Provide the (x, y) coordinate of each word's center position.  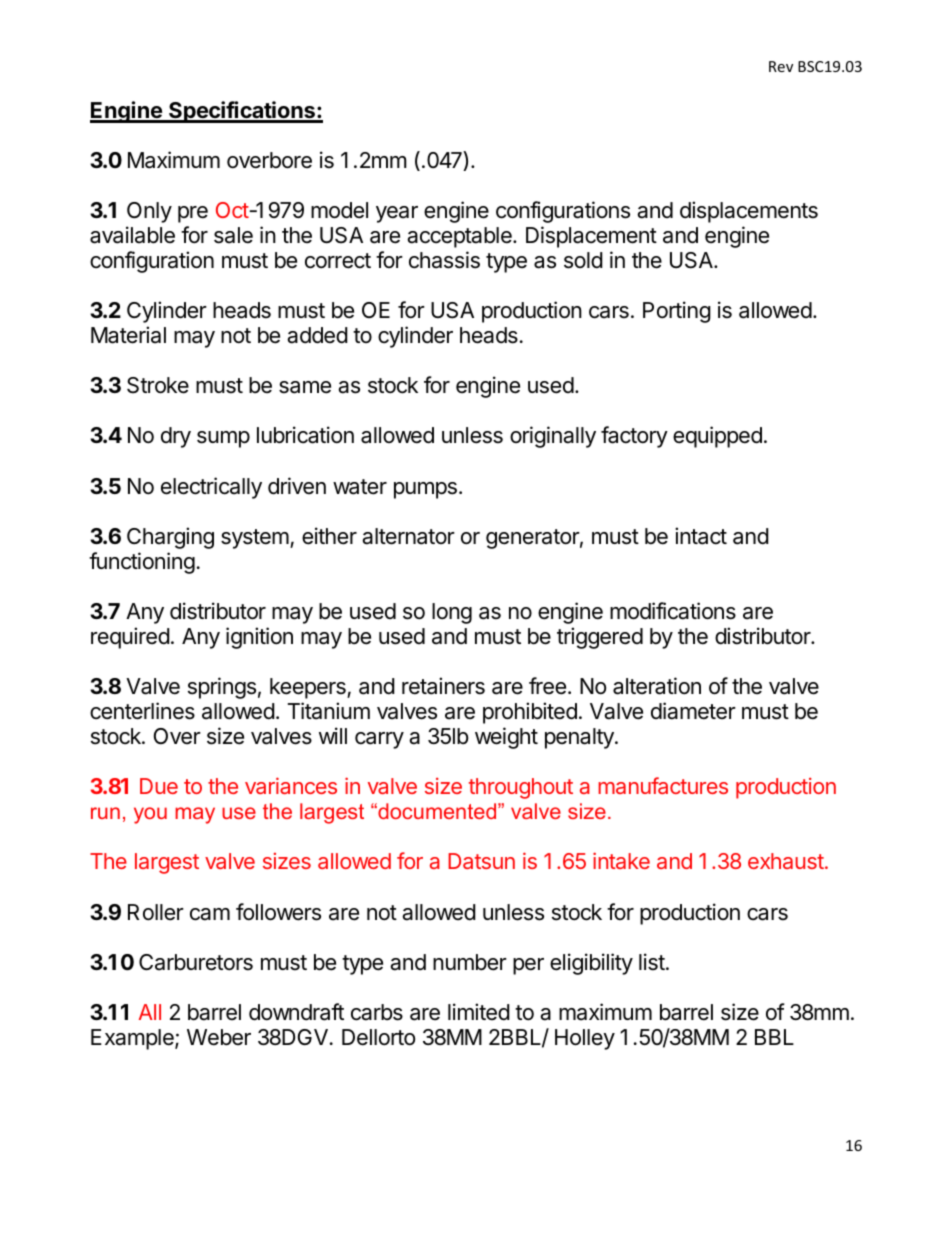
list (653, 962)
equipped (717, 437)
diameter (693, 711)
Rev (781, 66)
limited (479, 1012)
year (397, 214)
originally (553, 437)
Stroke (158, 385)
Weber (219, 1037)
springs (222, 688)
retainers (443, 686)
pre (193, 214)
